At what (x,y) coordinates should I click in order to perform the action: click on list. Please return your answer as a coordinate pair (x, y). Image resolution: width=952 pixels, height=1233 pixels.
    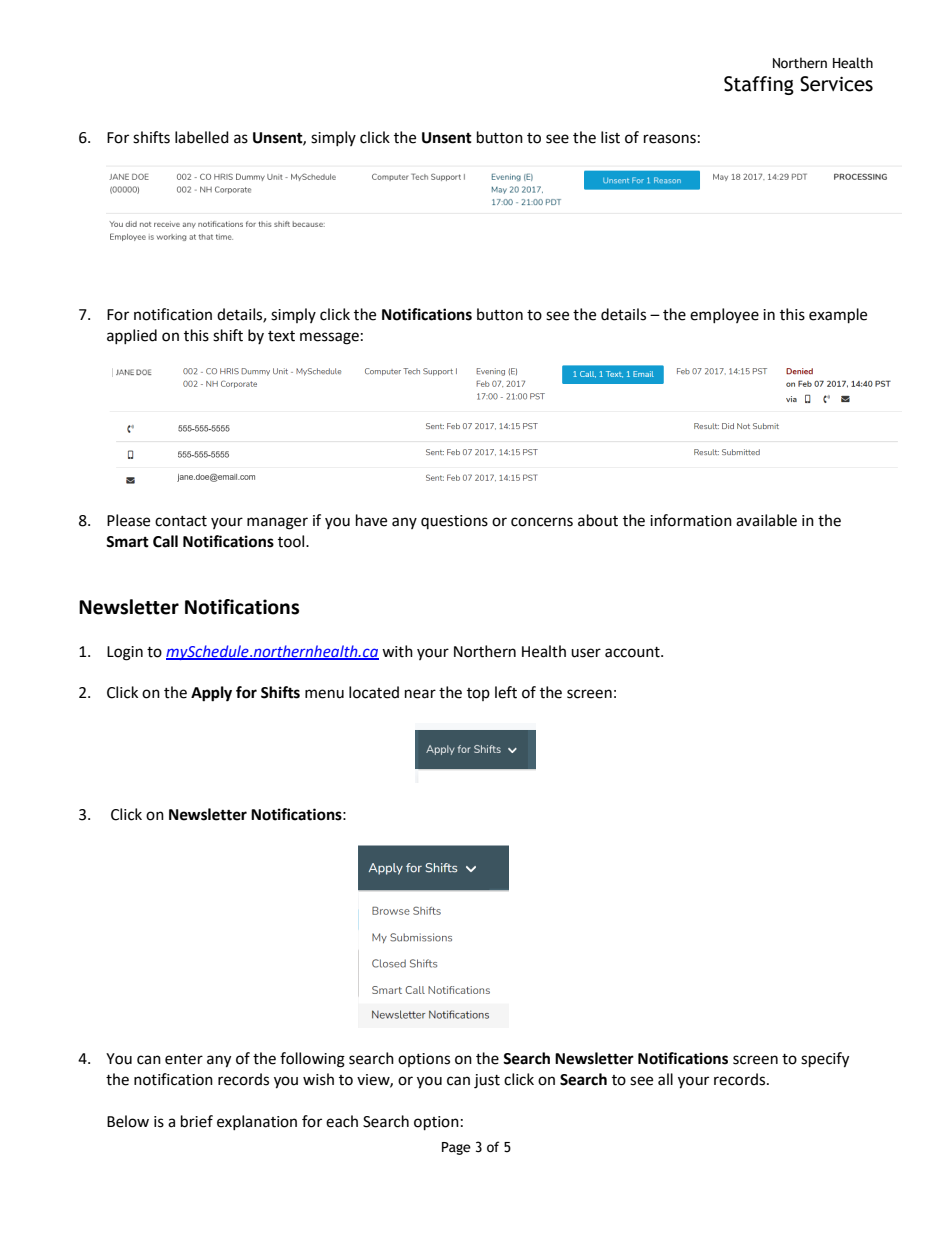
    Looking at the image, I should click on (610, 137).
